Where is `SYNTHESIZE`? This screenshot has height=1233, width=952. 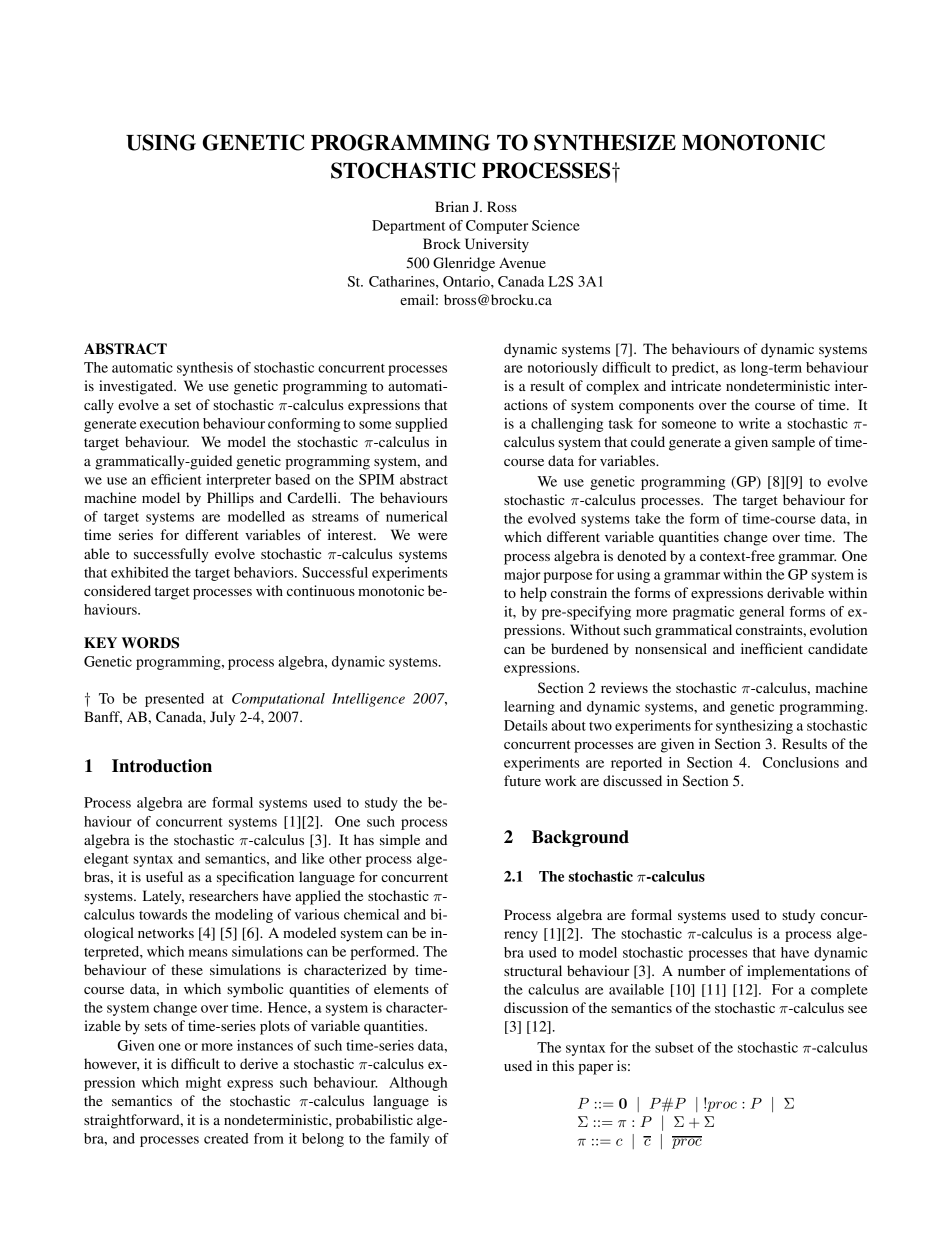
SYNTHESIZE is located at coordinates (605, 142).
